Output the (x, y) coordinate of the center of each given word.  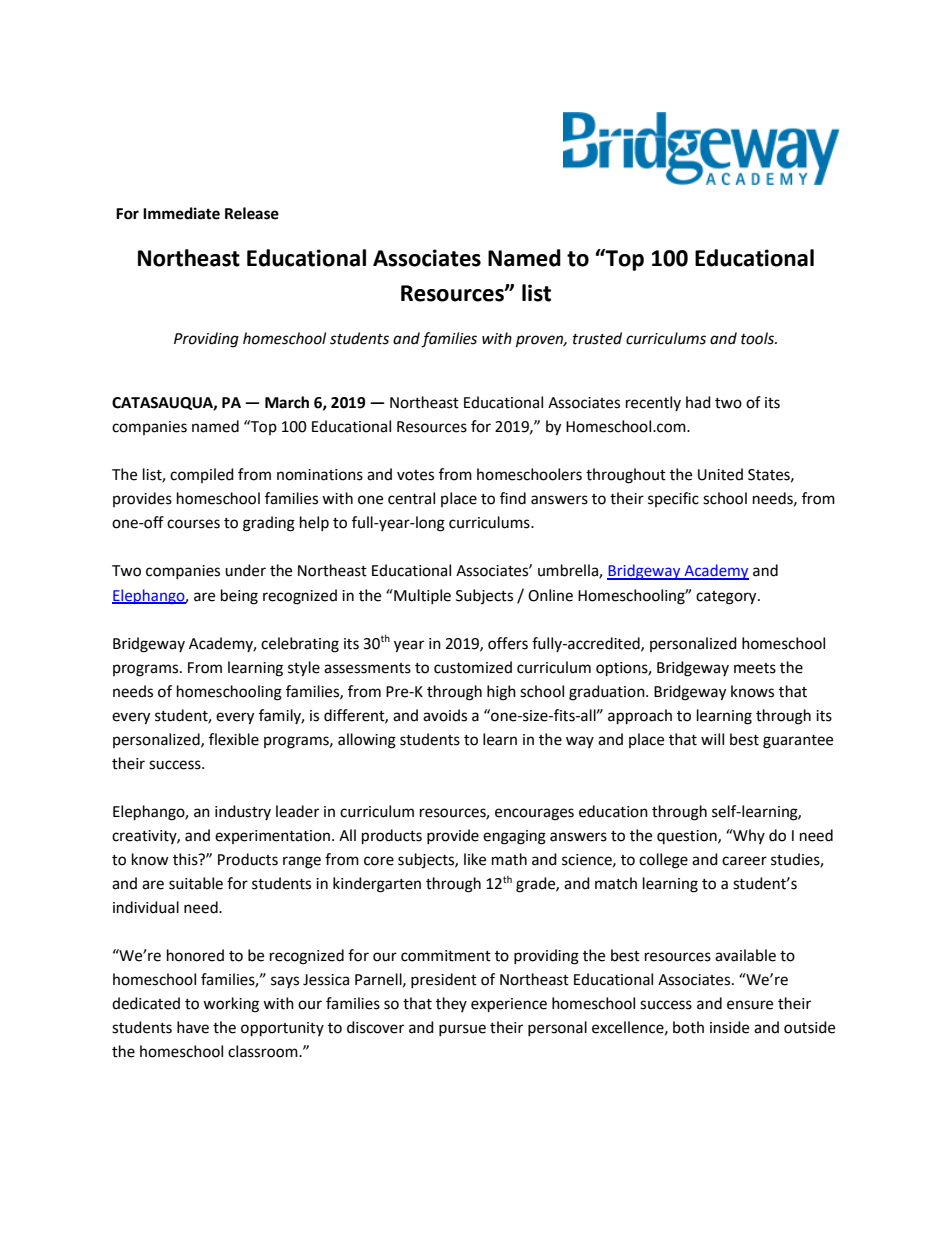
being (239, 597)
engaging (514, 837)
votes (415, 475)
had (698, 402)
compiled (202, 475)
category (727, 598)
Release (252, 213)
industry (243, 812)
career (744, 861)
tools (758, 338)
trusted (597, 338)
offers (508, 643)
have (193, 1027)
